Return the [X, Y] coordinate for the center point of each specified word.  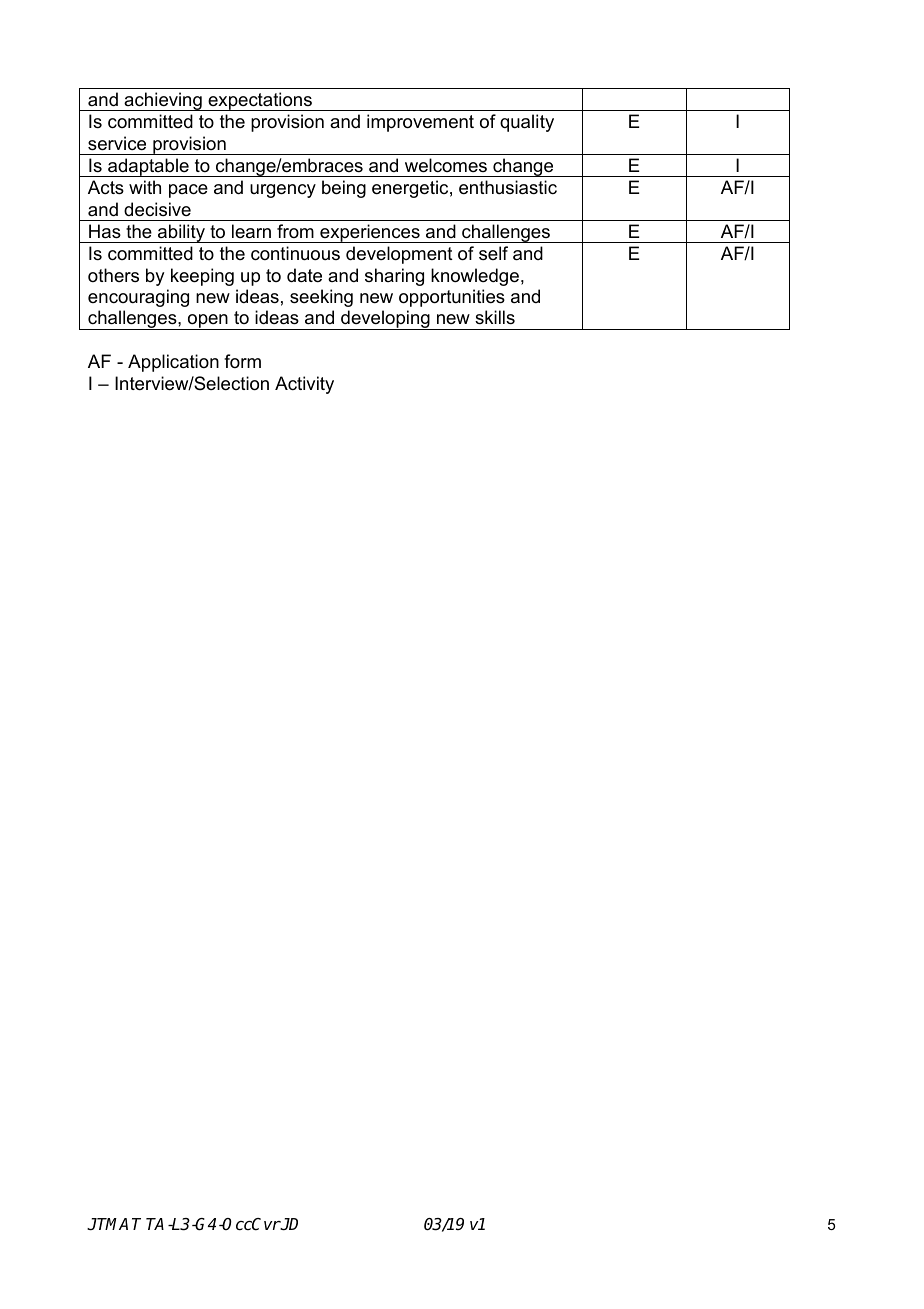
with [145, 187]
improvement [420, 123]
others [113, 275]
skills [495, 317]
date [304, 275]
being [344, 189]
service [117, 143]
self [493, 253]
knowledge [475, 277]
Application [173, 363]
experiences [370, 233]
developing [385, 320]
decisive [157, 209]
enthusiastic [508, 187]
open [208, 322]
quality [527, 123]
